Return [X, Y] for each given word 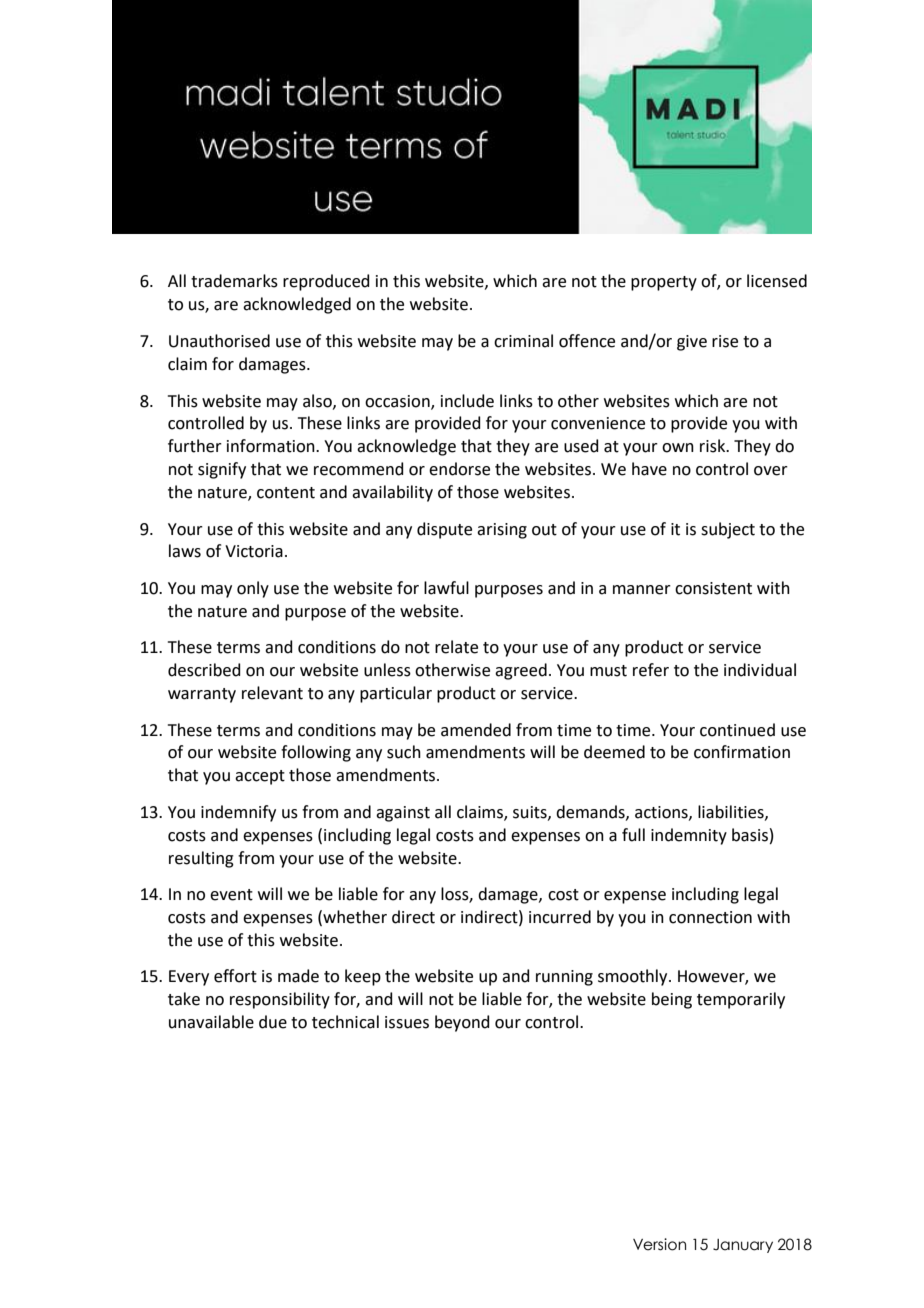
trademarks [234, 281]
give [692, 343]
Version [659, 1244]
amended [476, 730]
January [743, 1246]
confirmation [742, 752]
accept [260, 777]
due [273, 1022]
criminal [523, 341]
